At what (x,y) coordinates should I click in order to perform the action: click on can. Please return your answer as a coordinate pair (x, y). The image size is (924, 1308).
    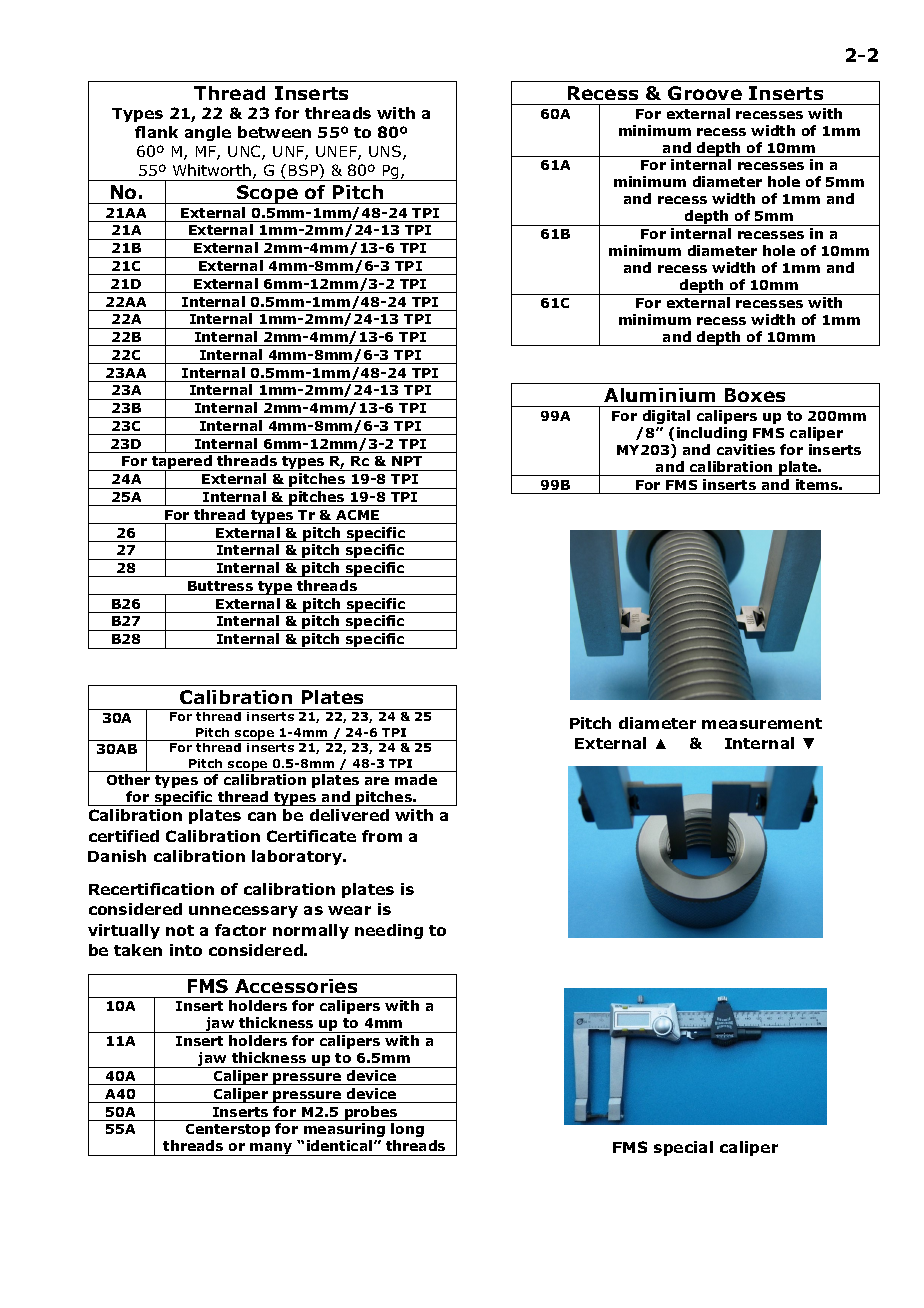
    Looking at the image, I should click on (262, 816).
